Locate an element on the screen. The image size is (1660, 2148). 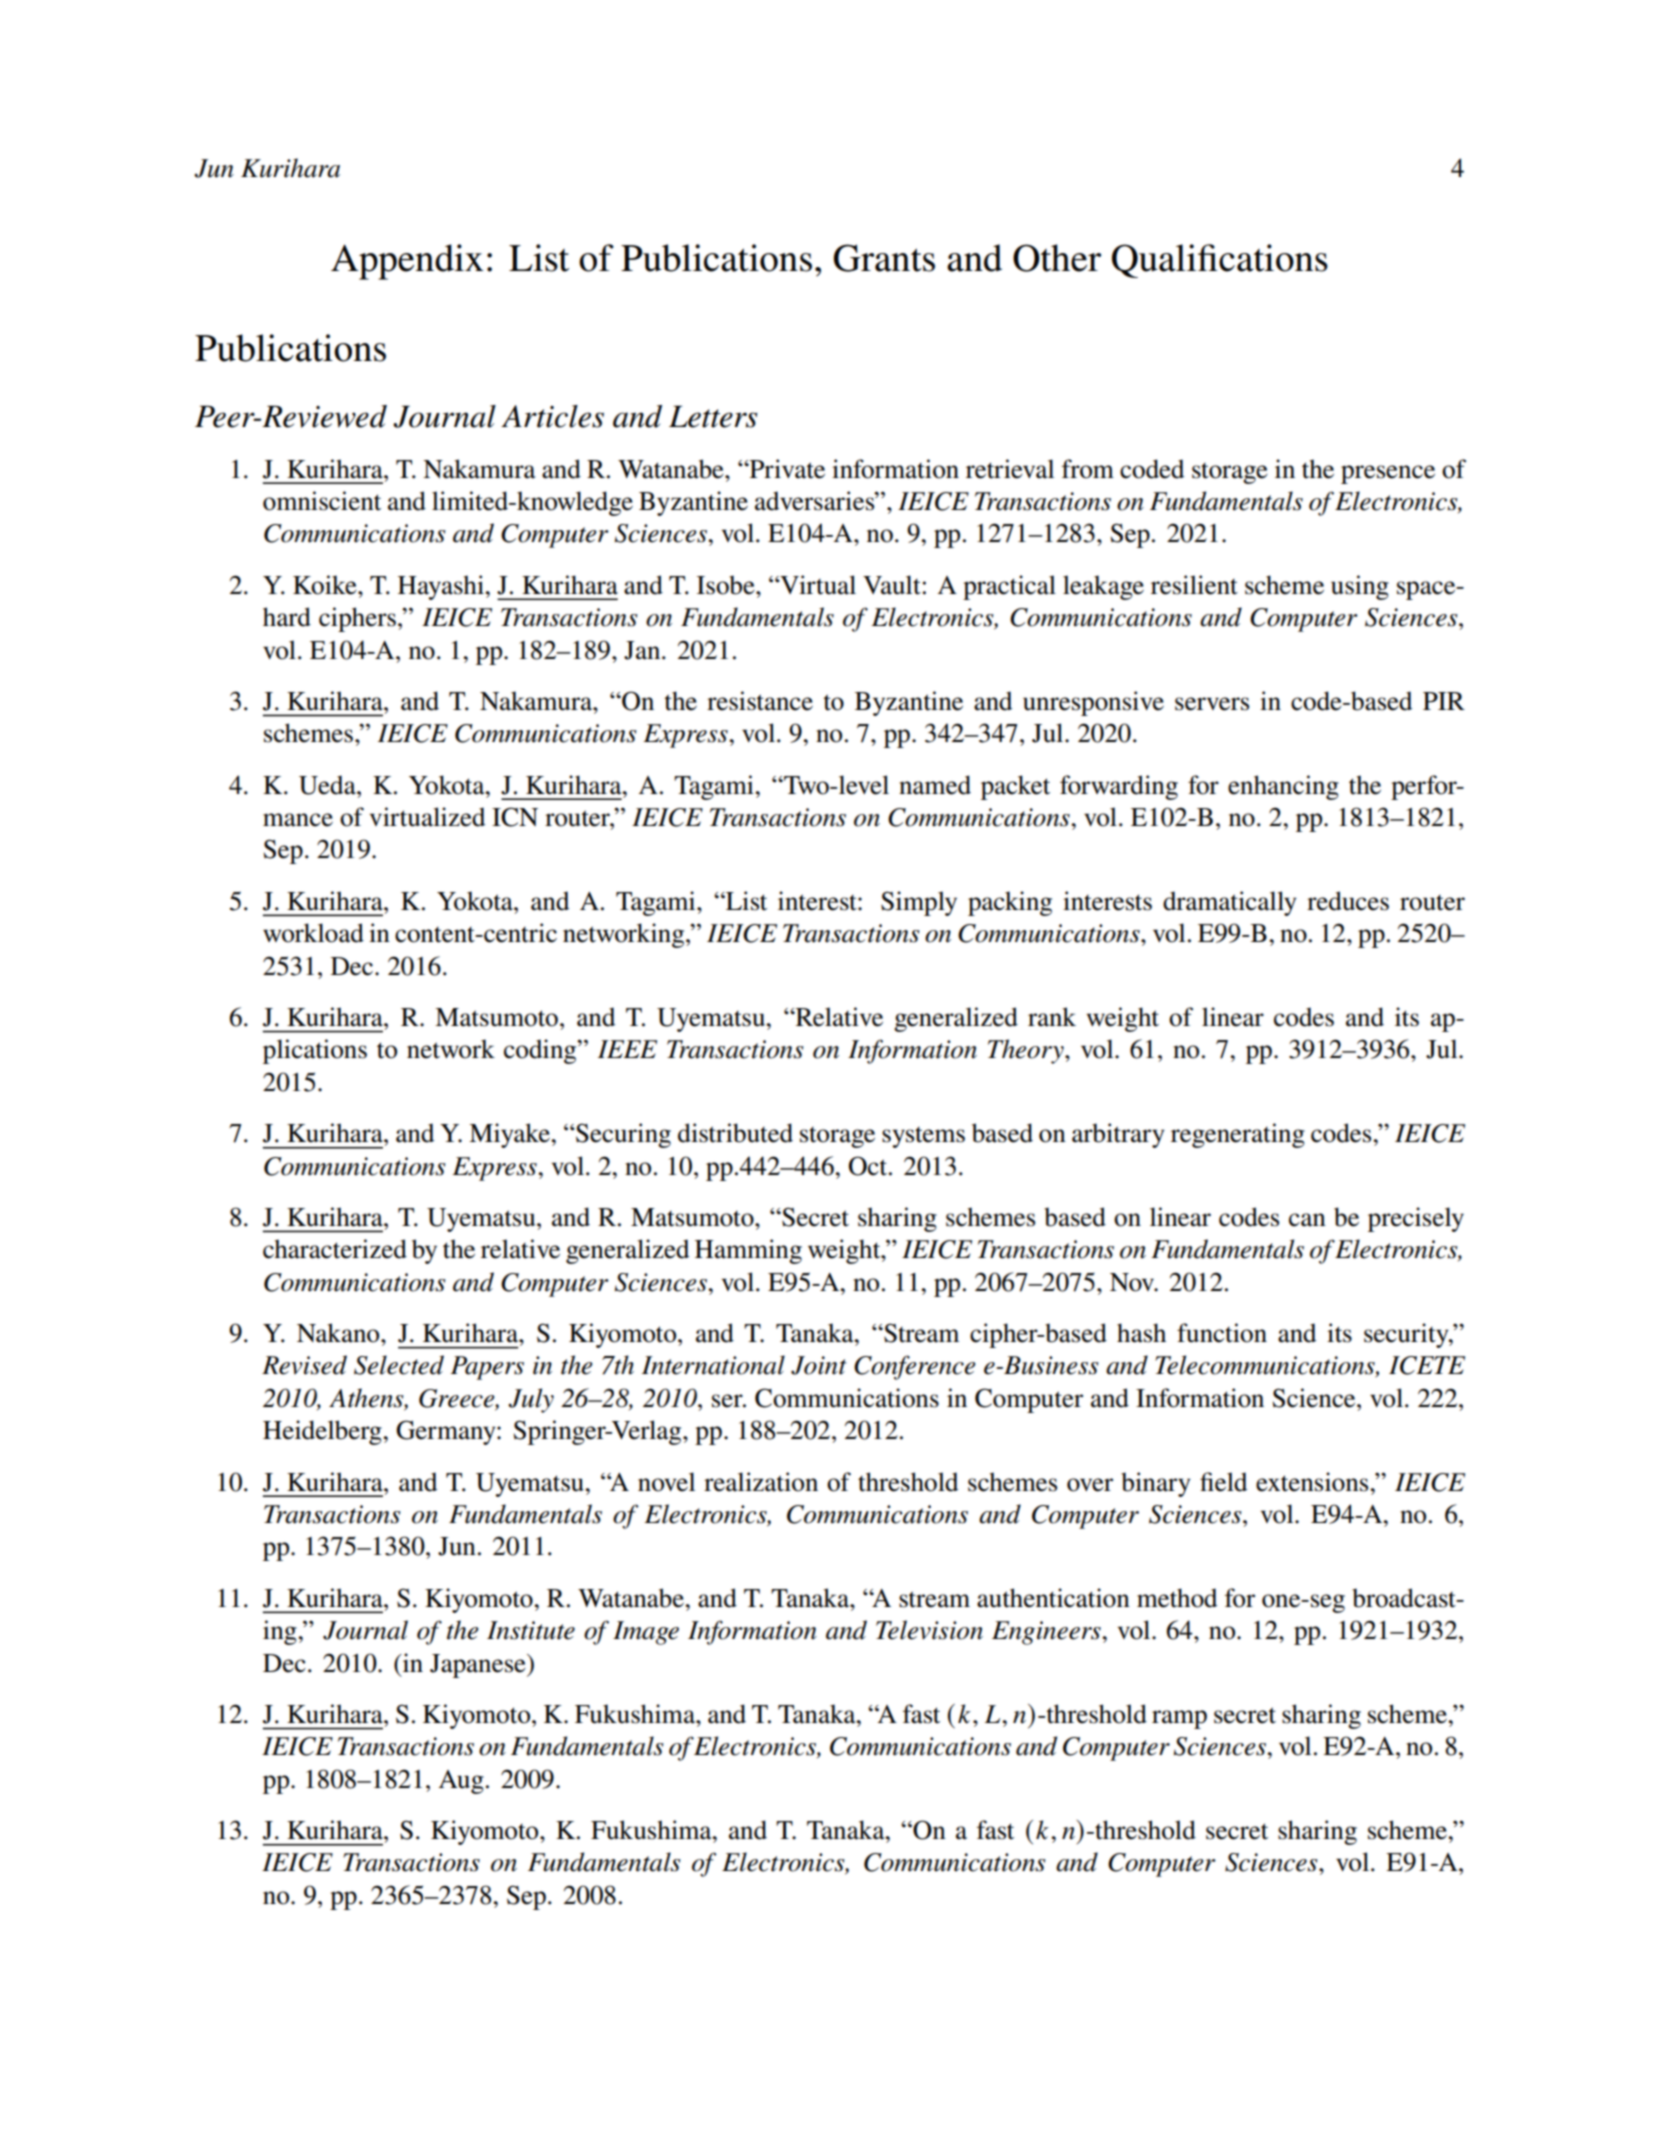
ramp is located at coordinates (1179, 1719).
